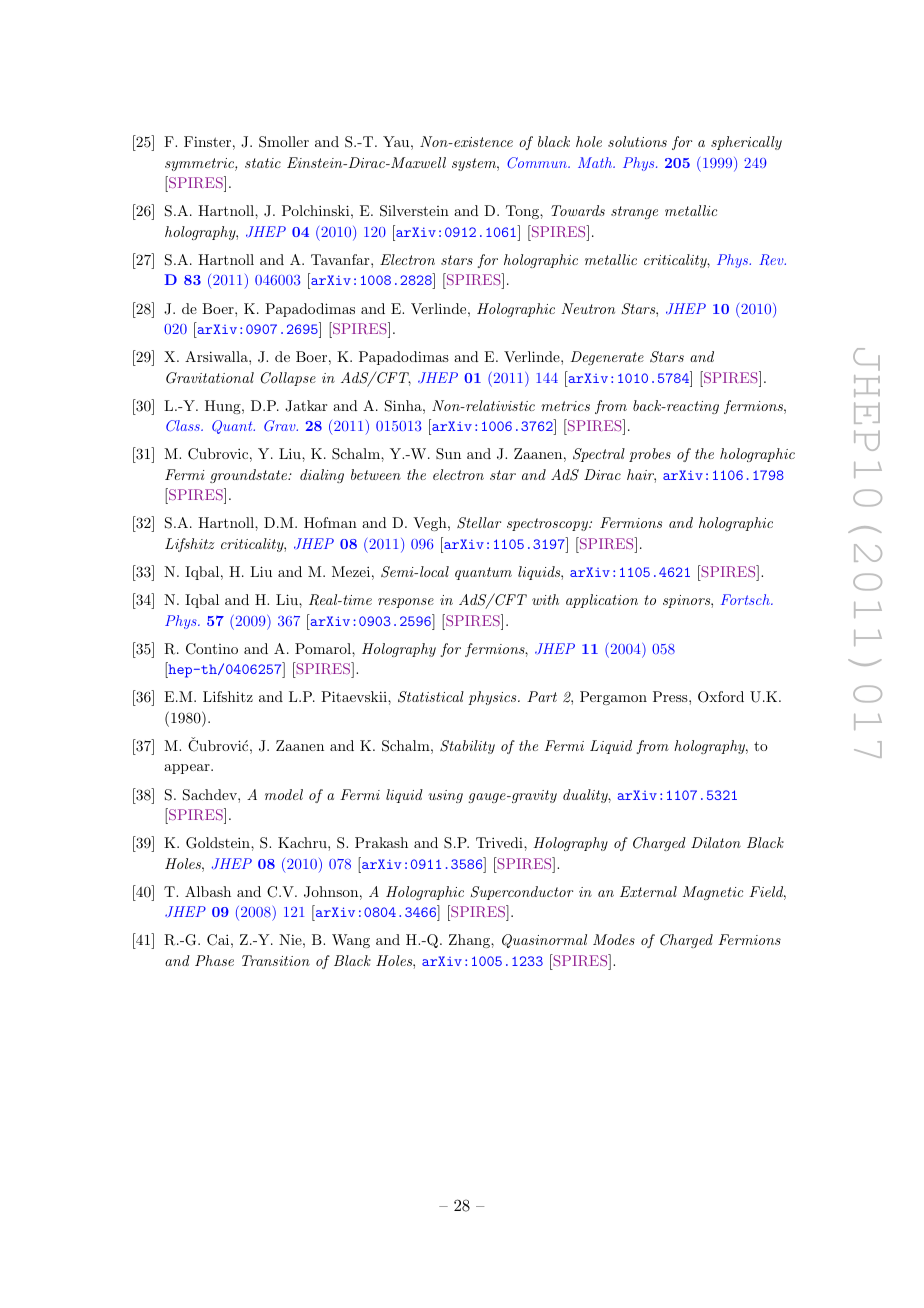 This screenshot has width=924, height=1308. What do you see at coordinates (470, 941) in the screenshot?
I see `Zhang` at bounding box center [470, 941].
